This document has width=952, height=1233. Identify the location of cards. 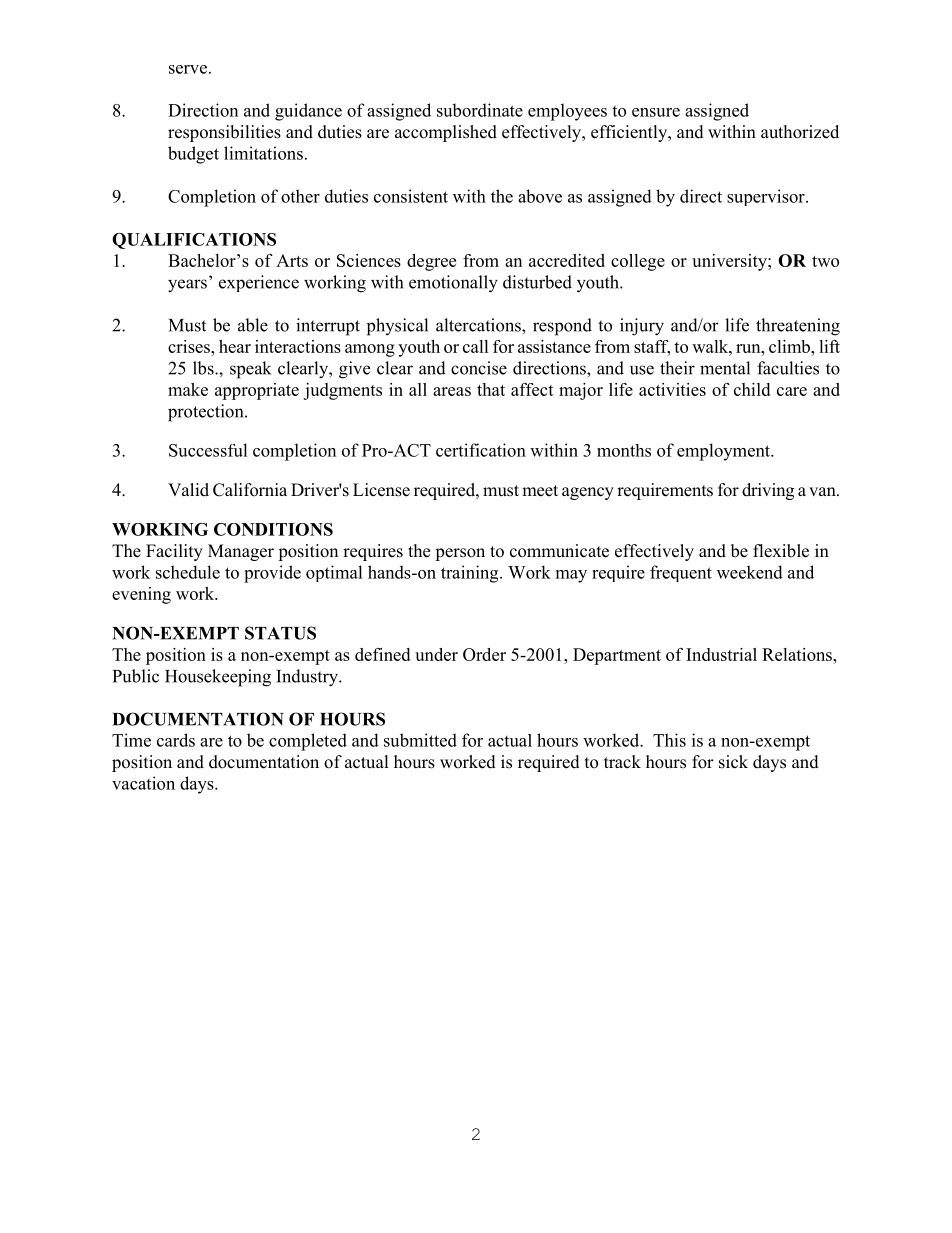
(176, 740).
